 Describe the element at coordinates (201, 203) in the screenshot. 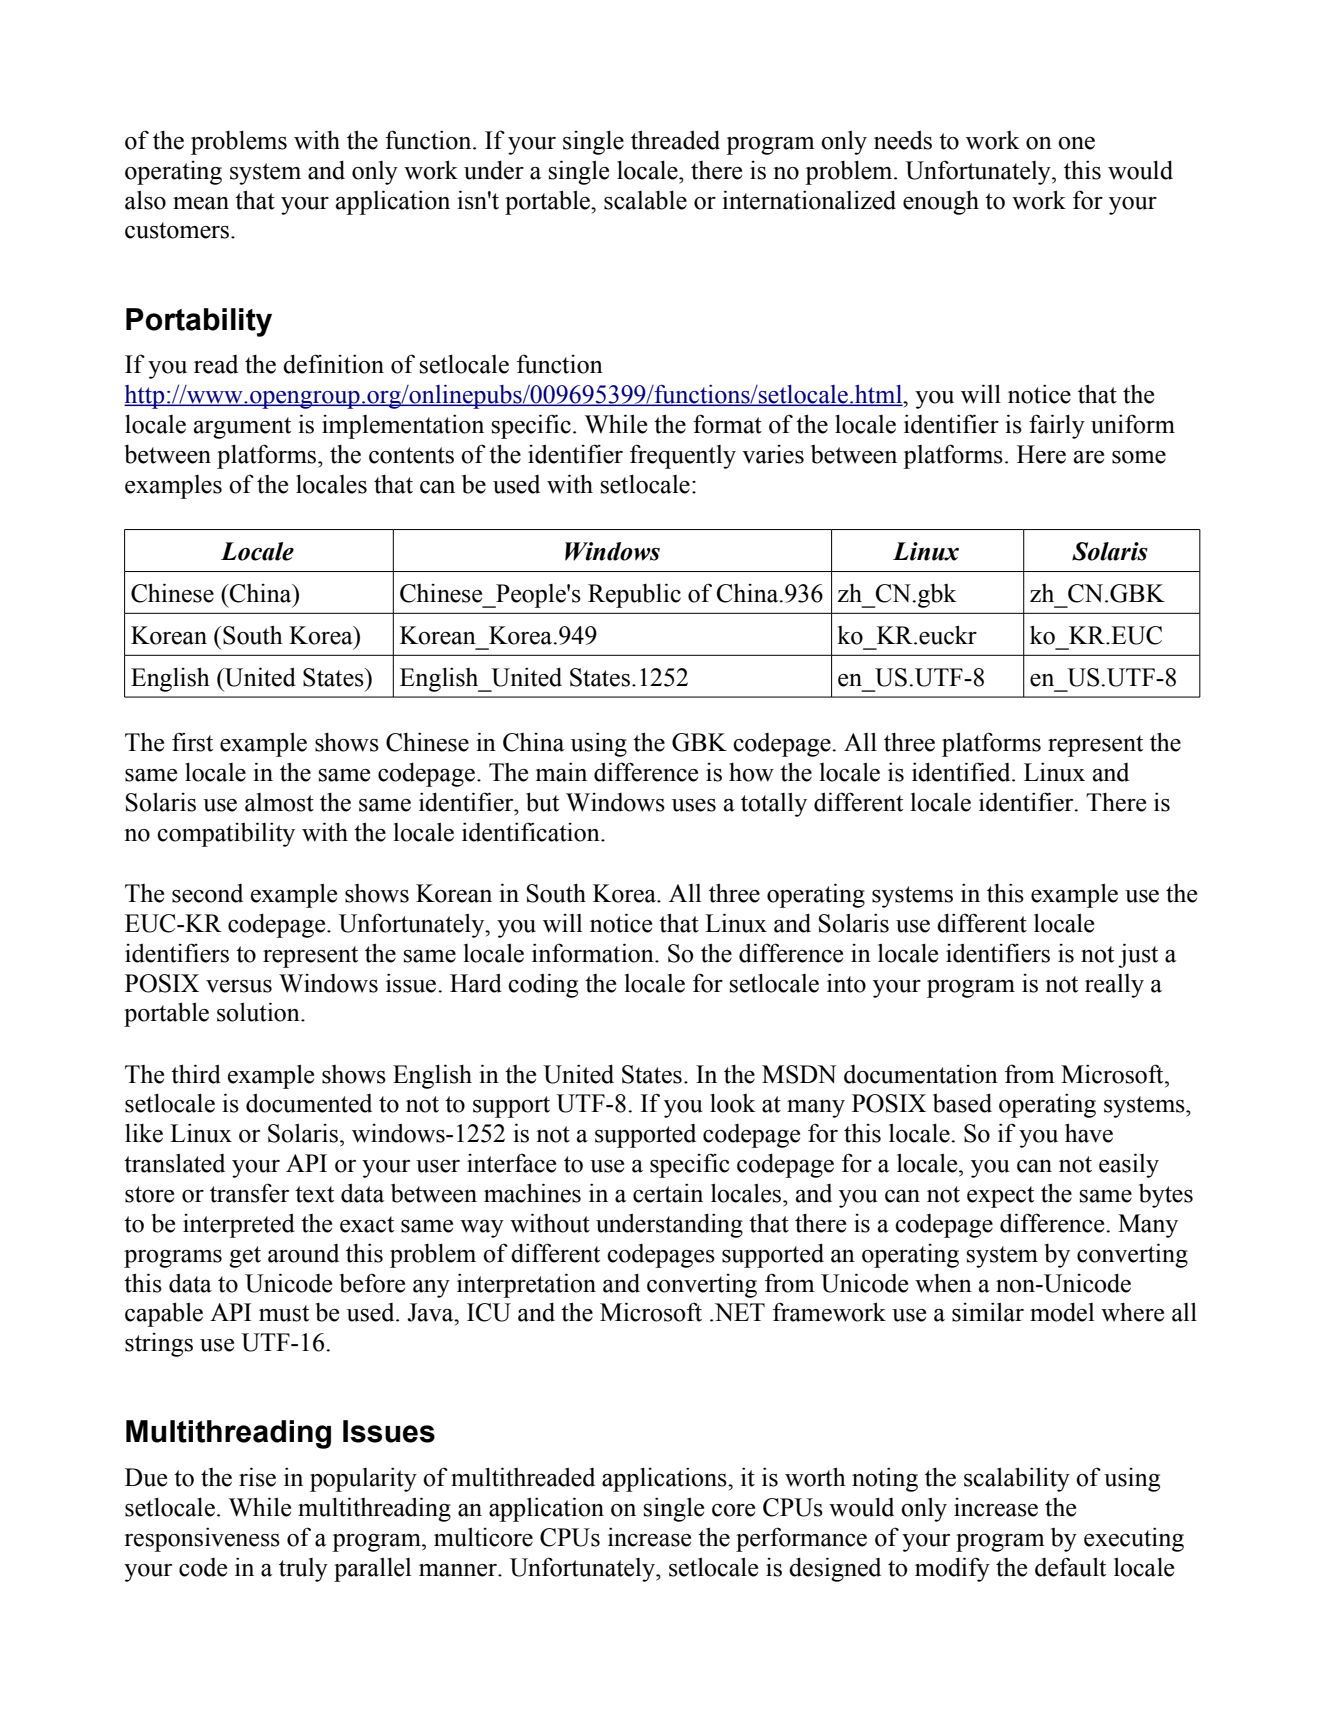

I see `mean` at that location.
